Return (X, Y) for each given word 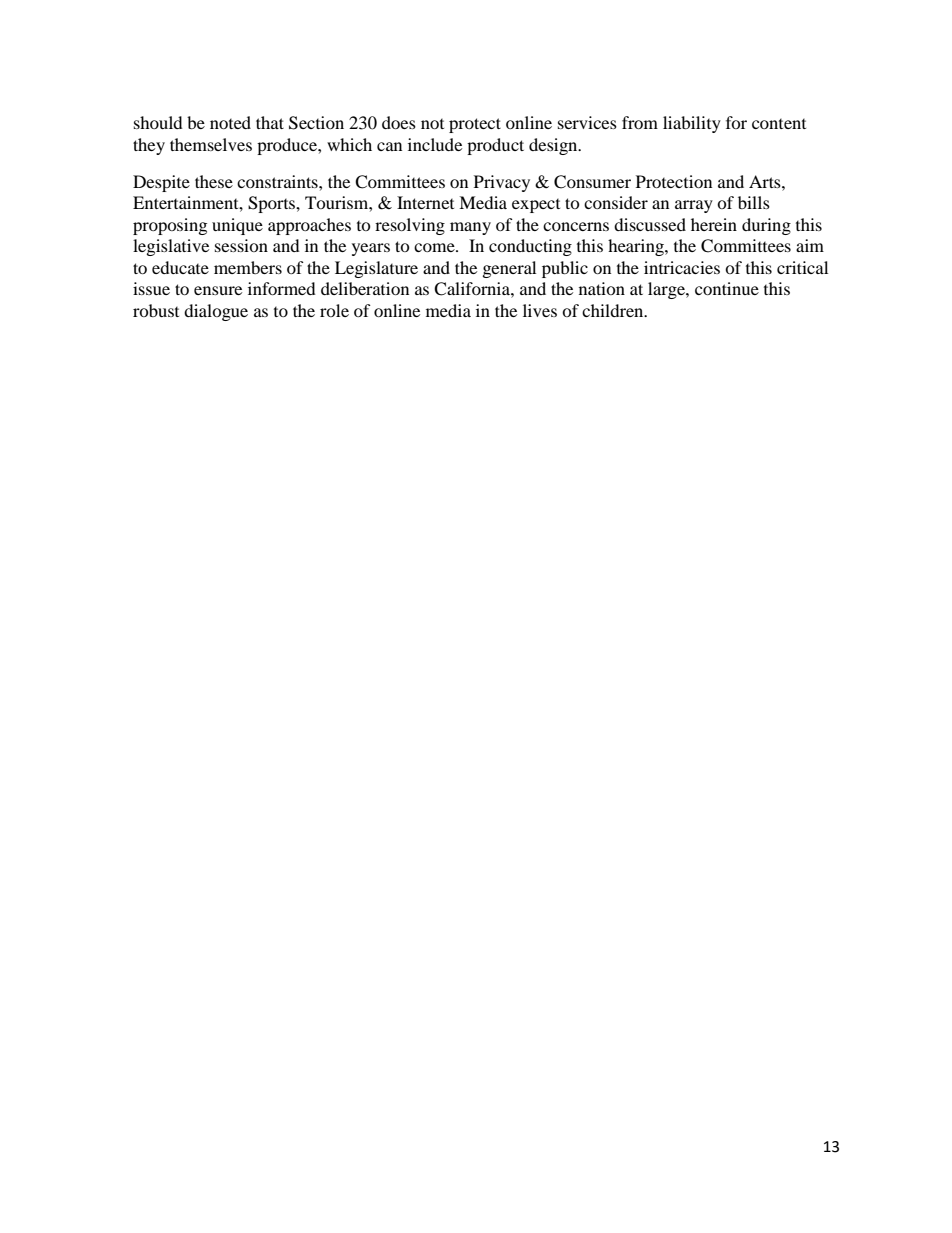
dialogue (216, 312)
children (614, 310)
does (399, 122)
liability (692, 124)
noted (230, 122)
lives (540, 310)
